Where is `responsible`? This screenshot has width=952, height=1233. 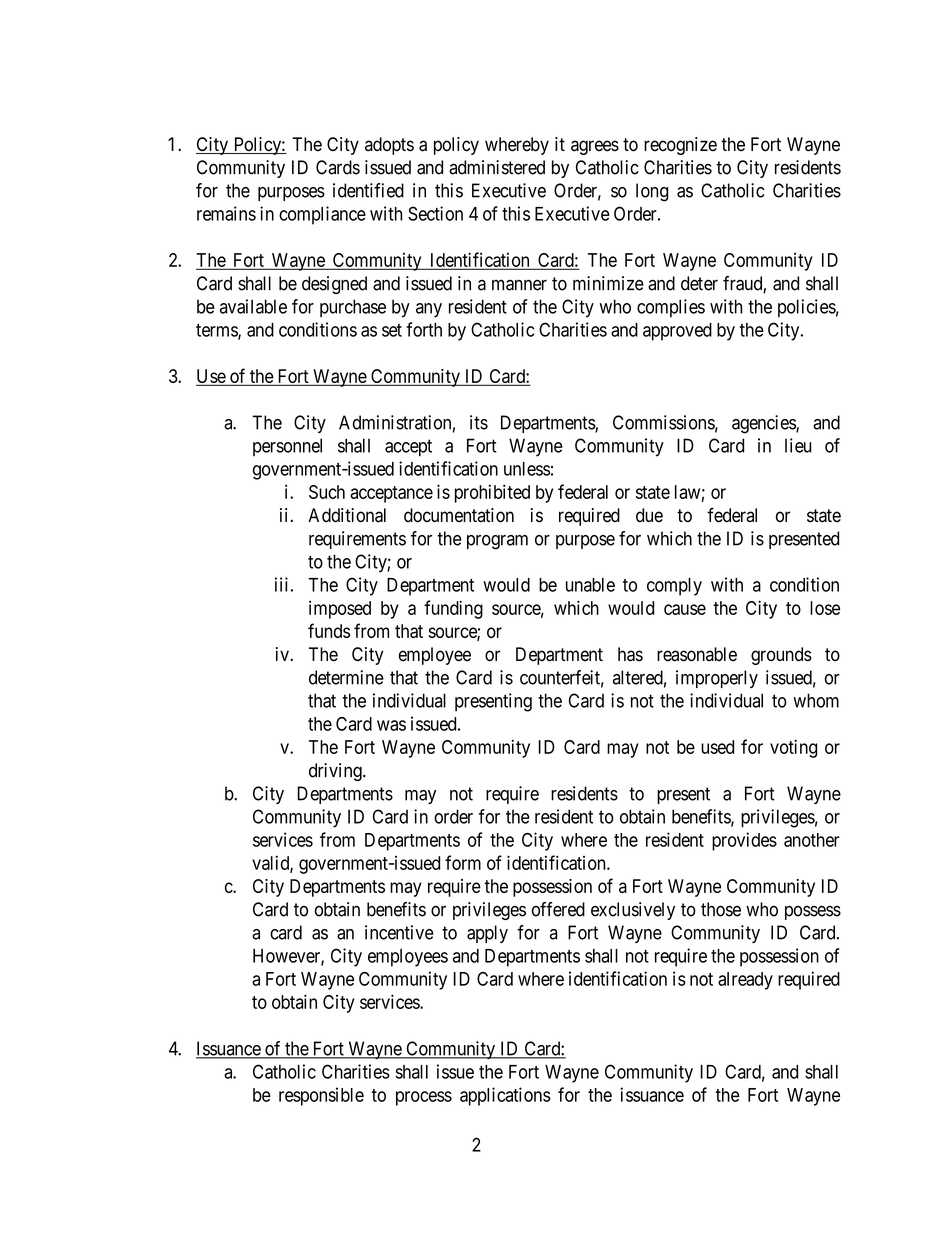
responsible is located at coordinates (321, 1096).
